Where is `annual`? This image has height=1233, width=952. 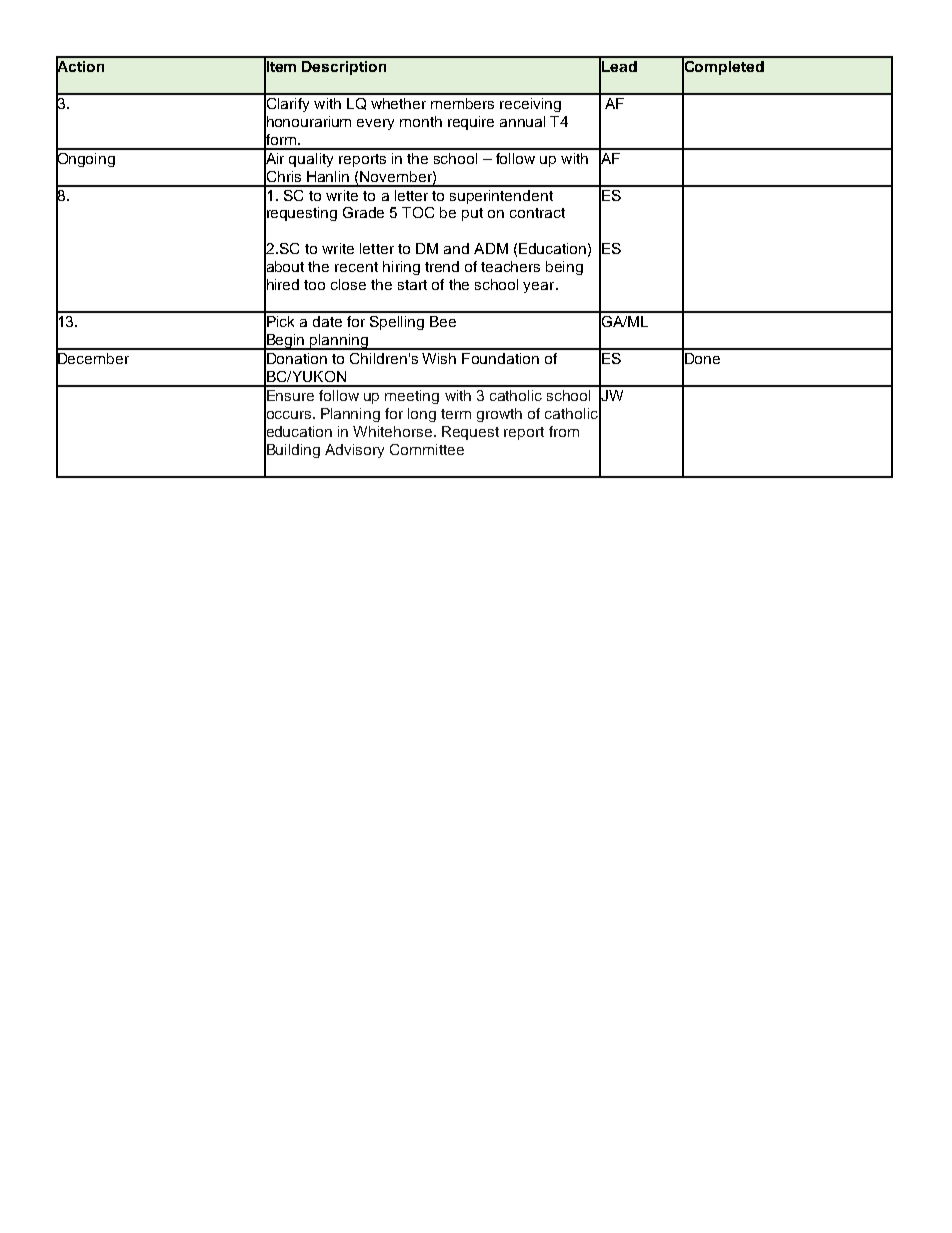 annual is located at coordinates (522, 121).
